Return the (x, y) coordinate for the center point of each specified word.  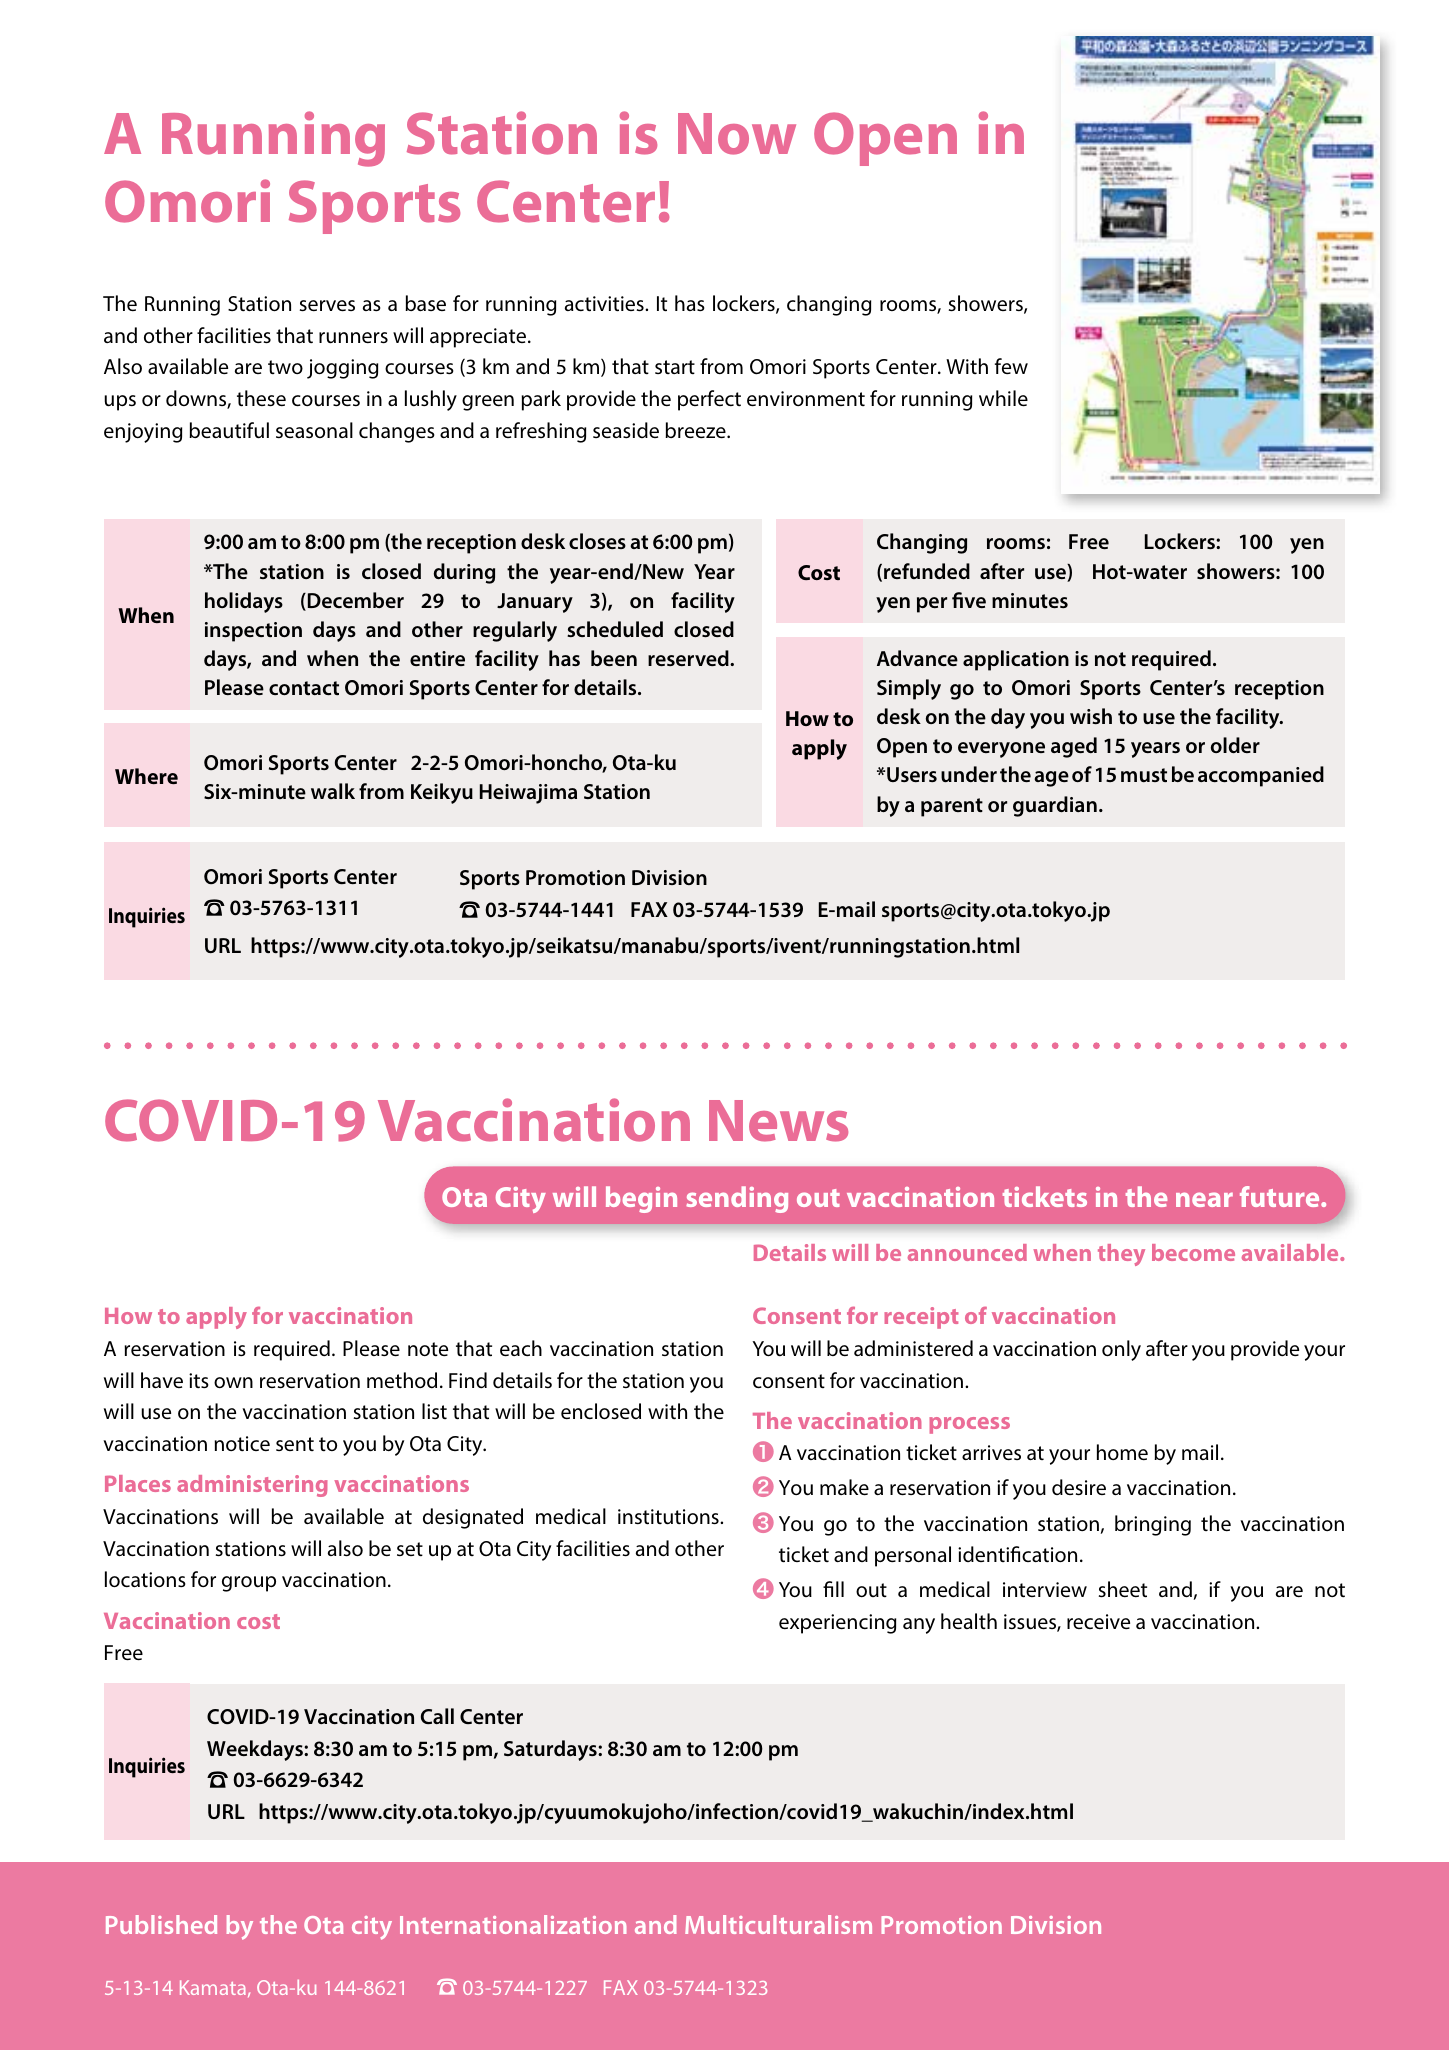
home (1122, 1452)
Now (737, 134)
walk (333, 791)
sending (737, 1199)
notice (242, 1443)
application (1016, 660)
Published (161, 1924)
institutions (669, 1517)
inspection (253, 632)
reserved (689, 658)
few (1011, 366)
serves (327, 305)
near (1204, 1199)
